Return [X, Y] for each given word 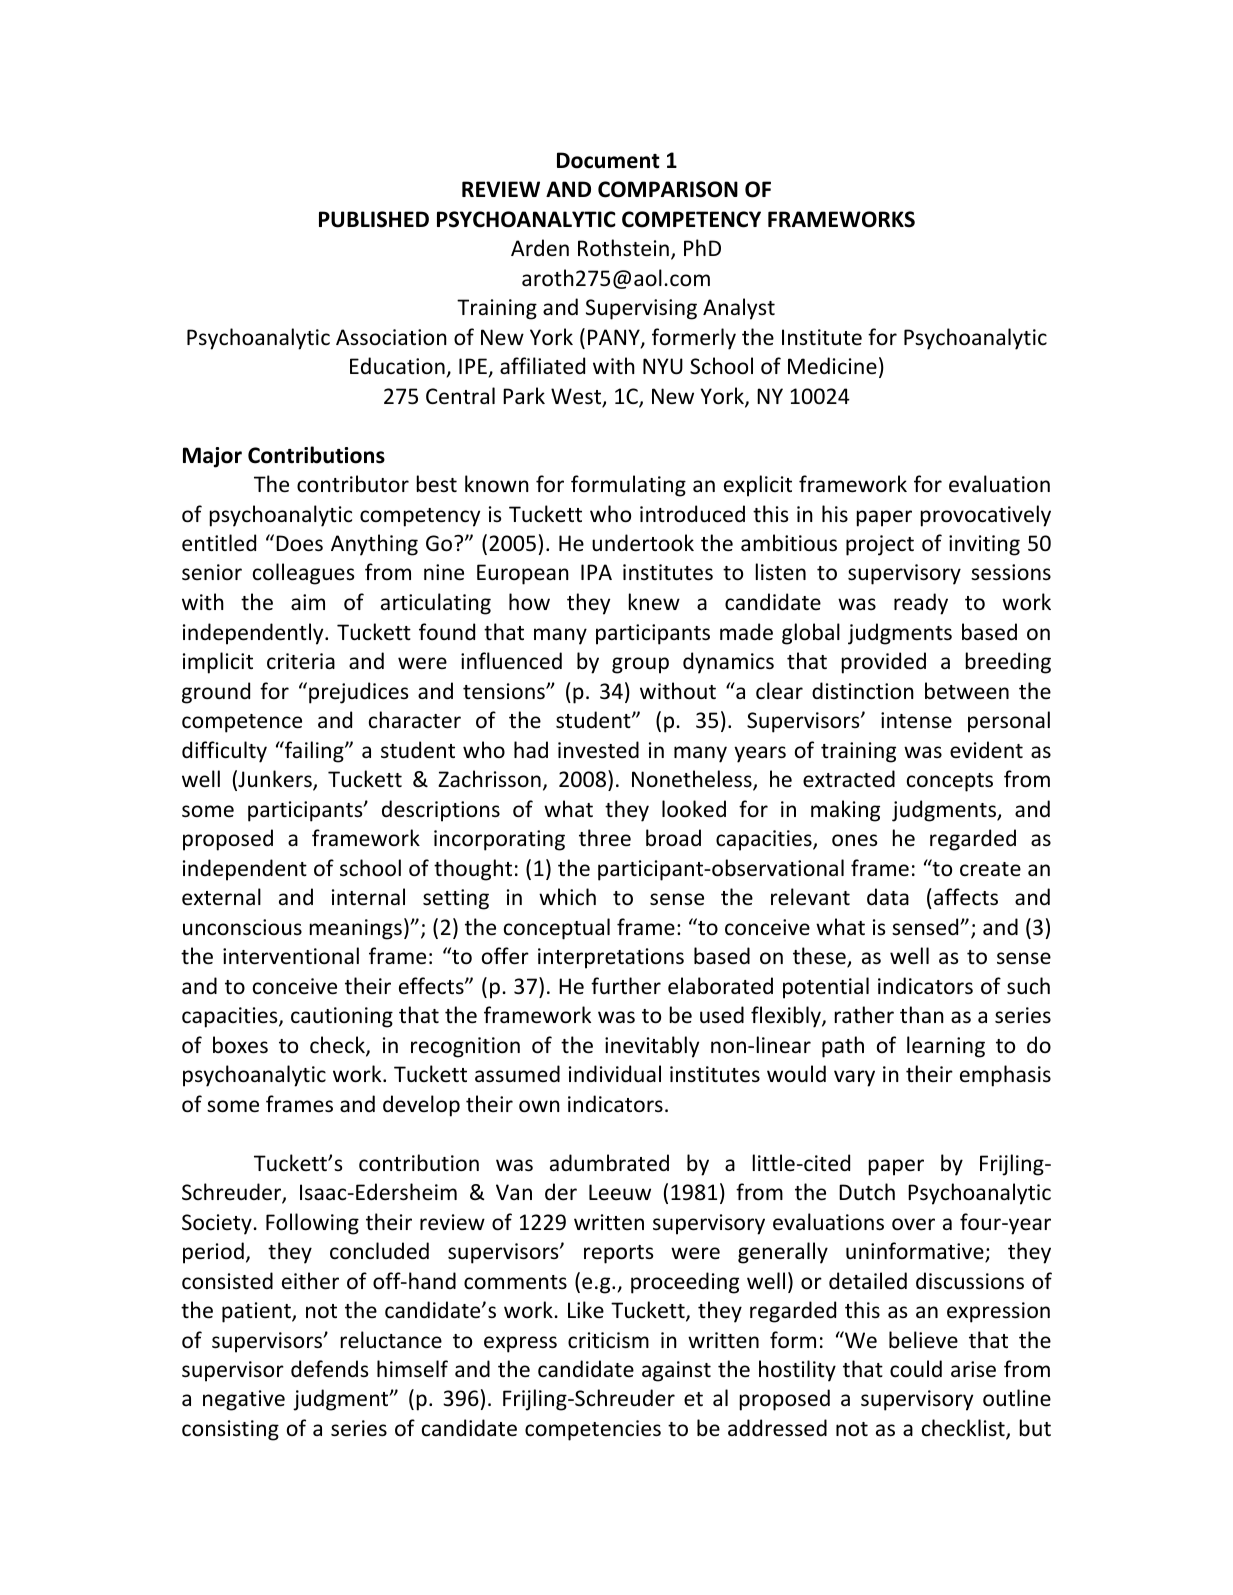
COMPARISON [668, 189]
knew [654, 602]
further [626, 985]
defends [329, 1369]
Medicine [832, 366]
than [922, 1014]
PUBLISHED [374, 219]
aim [308, 602]
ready [921, 604]
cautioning [342, 1017]
